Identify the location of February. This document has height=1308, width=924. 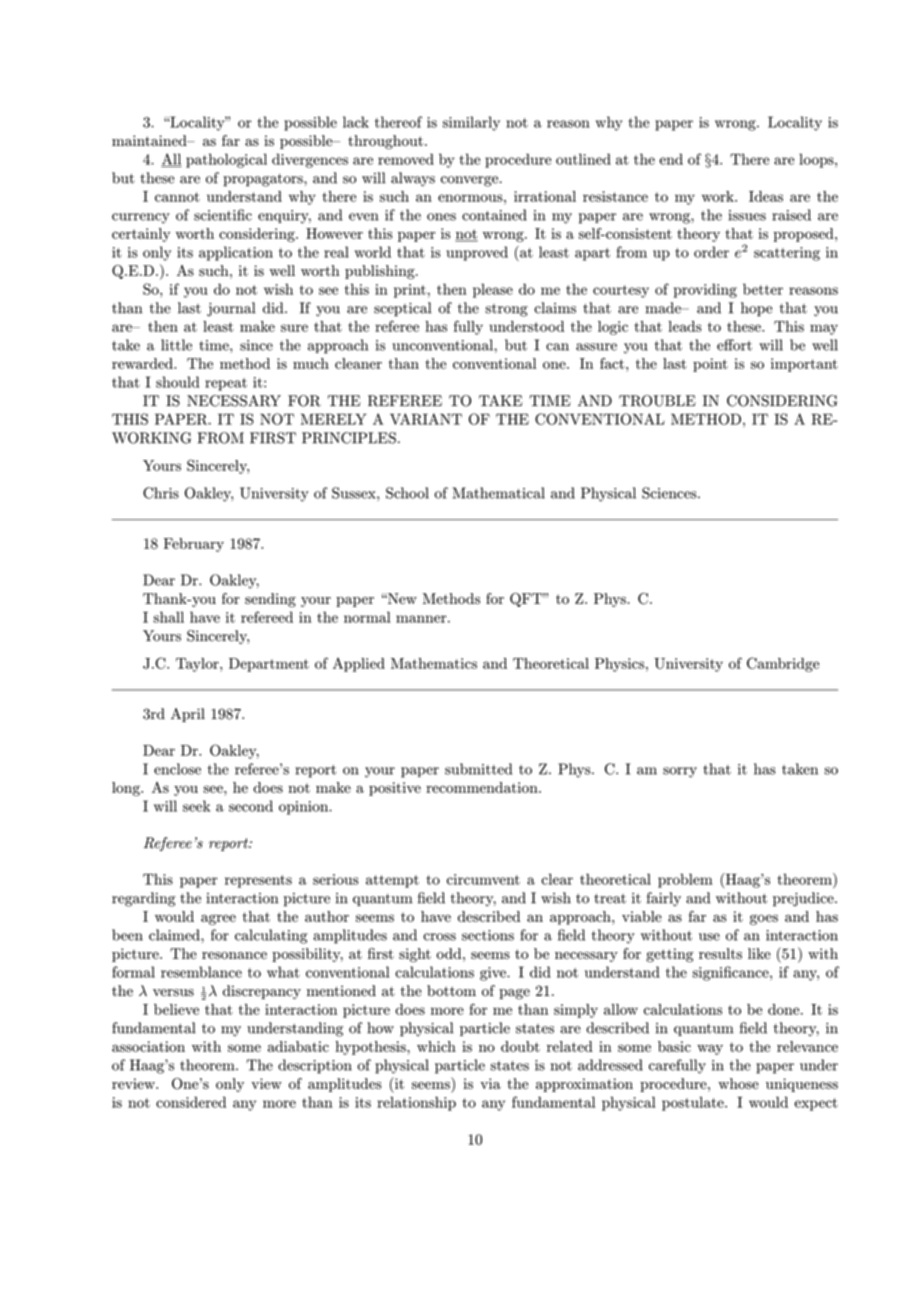
(194, 545).
